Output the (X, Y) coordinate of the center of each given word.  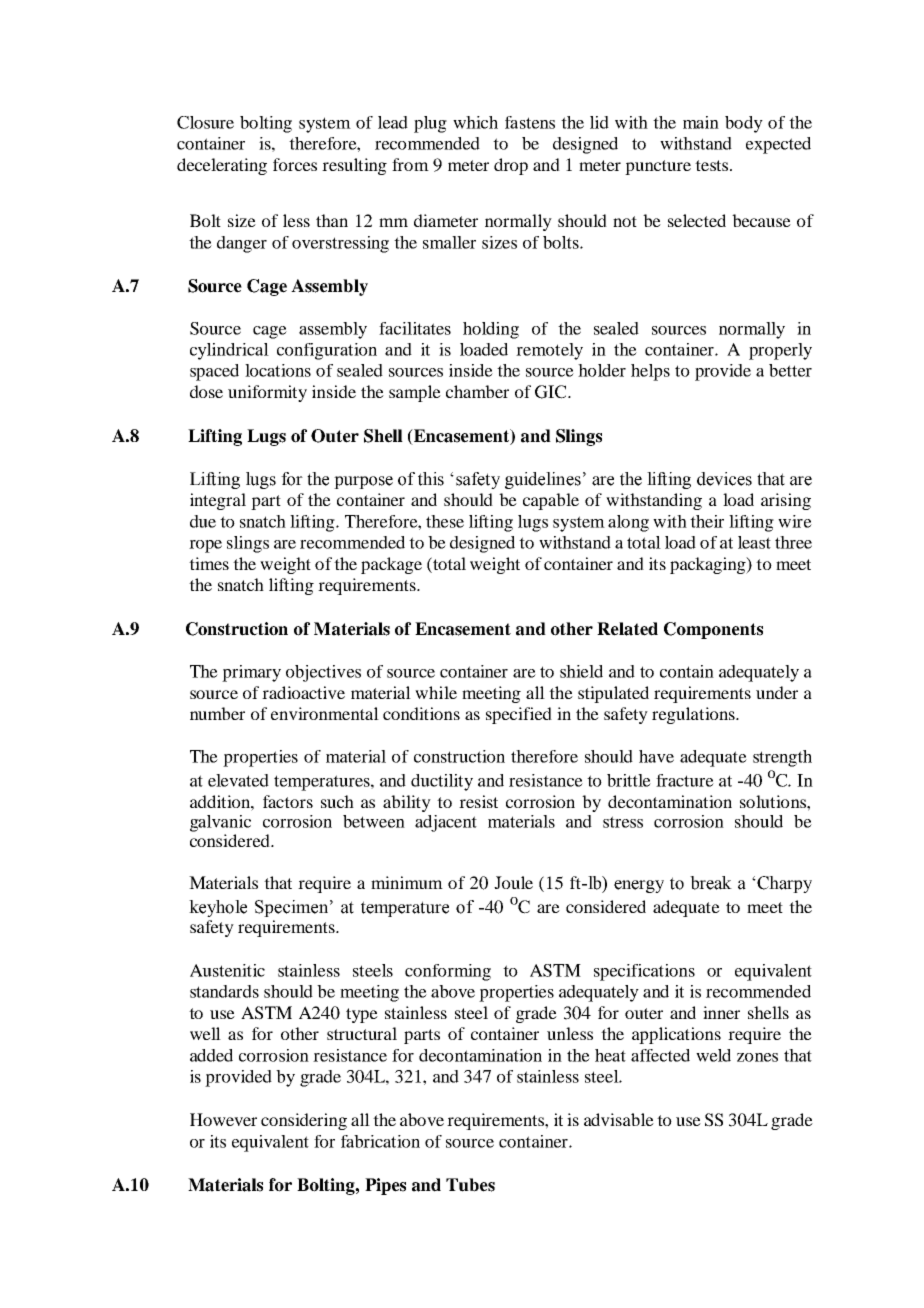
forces (295, 164)
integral (218, 501)
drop (511, 166)
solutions (774, 801)
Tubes (470, 1185)
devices (724, 479)
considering (304, 1121)
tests (713, 165)
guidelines (543, 480)
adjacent (446, 823)
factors (288, 801)
